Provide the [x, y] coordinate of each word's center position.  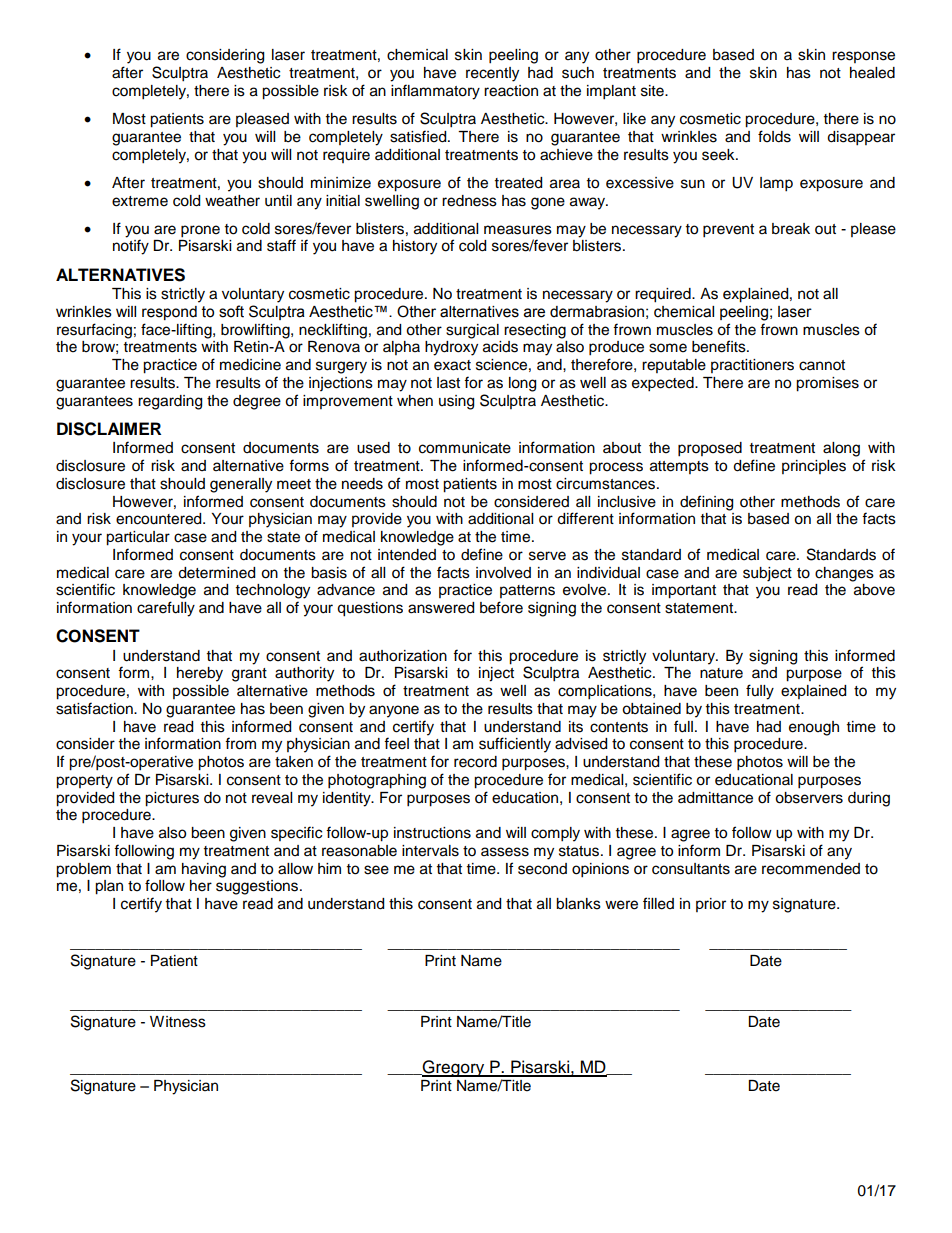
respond [169, 313]
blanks [578, 904]
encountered [160, 519]
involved [503, 573]
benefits [720, 346]
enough [814, 728]
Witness [178, 1022]
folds [774, 136]
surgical [472, 331]
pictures [172, 799]
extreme [140, 201]
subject [767, 574]
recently [492, 74]
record [475, 762]
